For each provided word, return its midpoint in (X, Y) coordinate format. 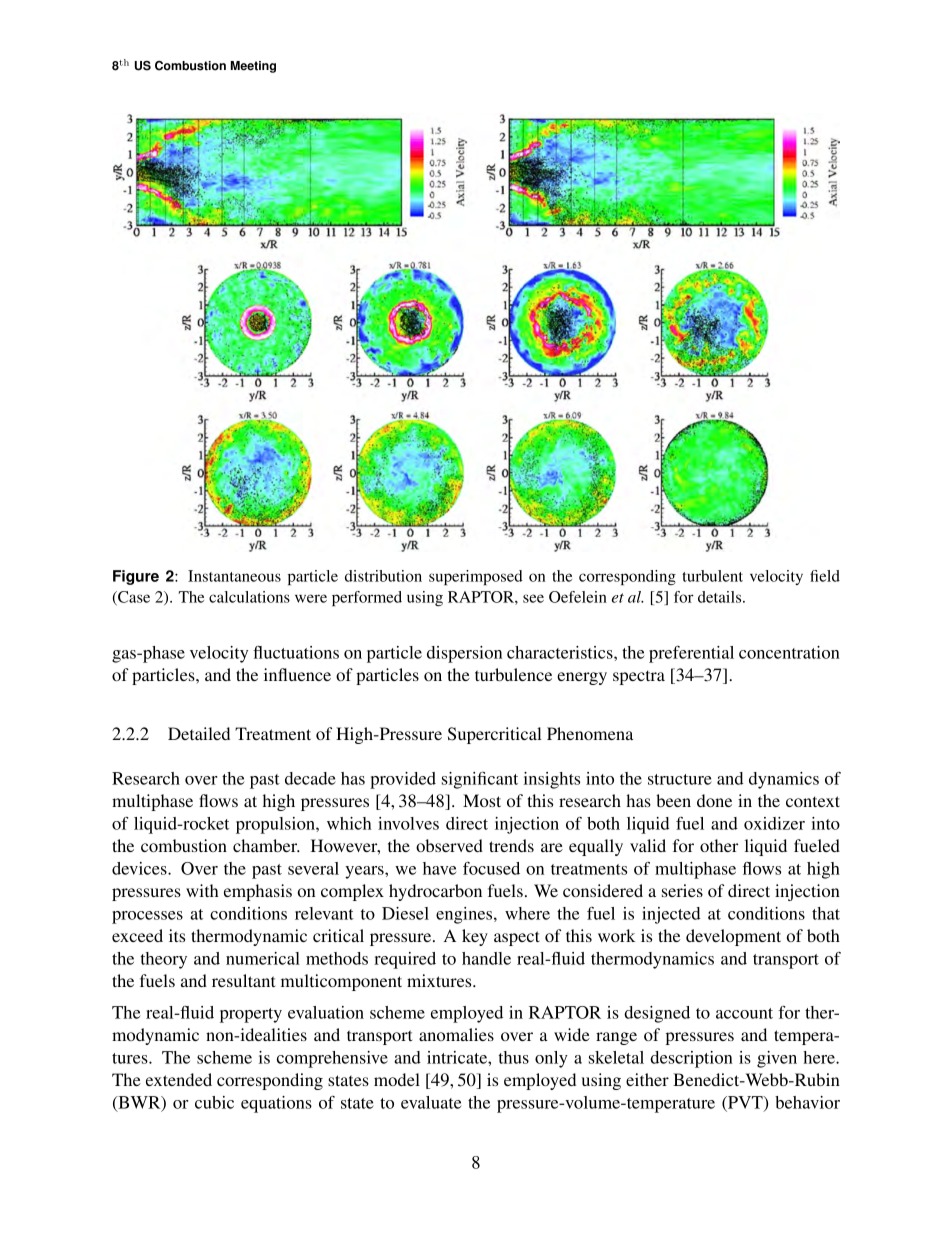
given (777, 1059)
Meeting (253, 67)
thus (513, 1057)
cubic (214, 1102)
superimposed (476, 577)
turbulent (712, 576)
